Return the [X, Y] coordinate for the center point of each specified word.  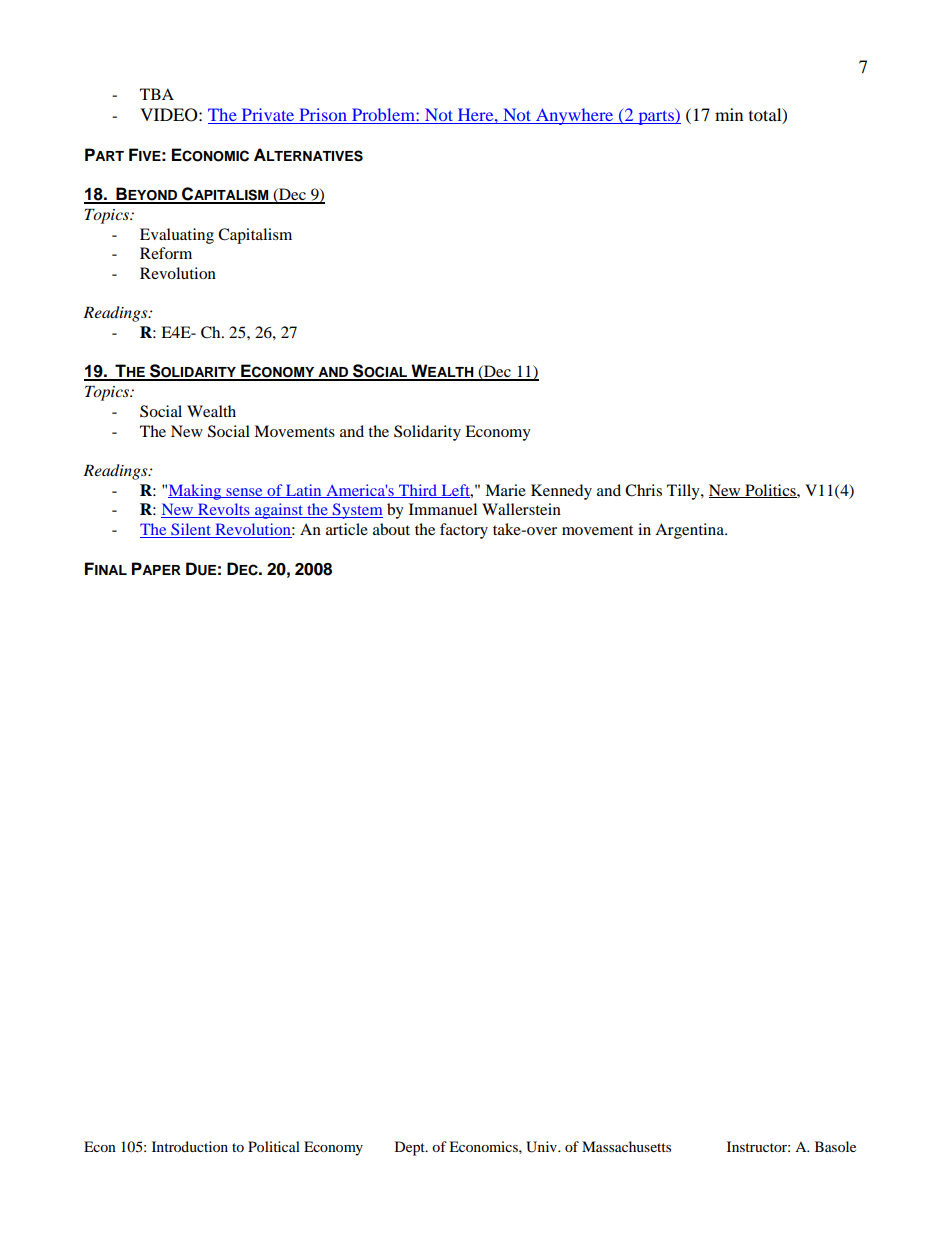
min [729, 114]
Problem [383, 116]
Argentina [690, 531]
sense [244, 493]
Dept [411, 1148]
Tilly [684, 492]
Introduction [190, 1146]
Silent [191, 530]
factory [464, 531]
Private [268, 116]
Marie [505, 490]
